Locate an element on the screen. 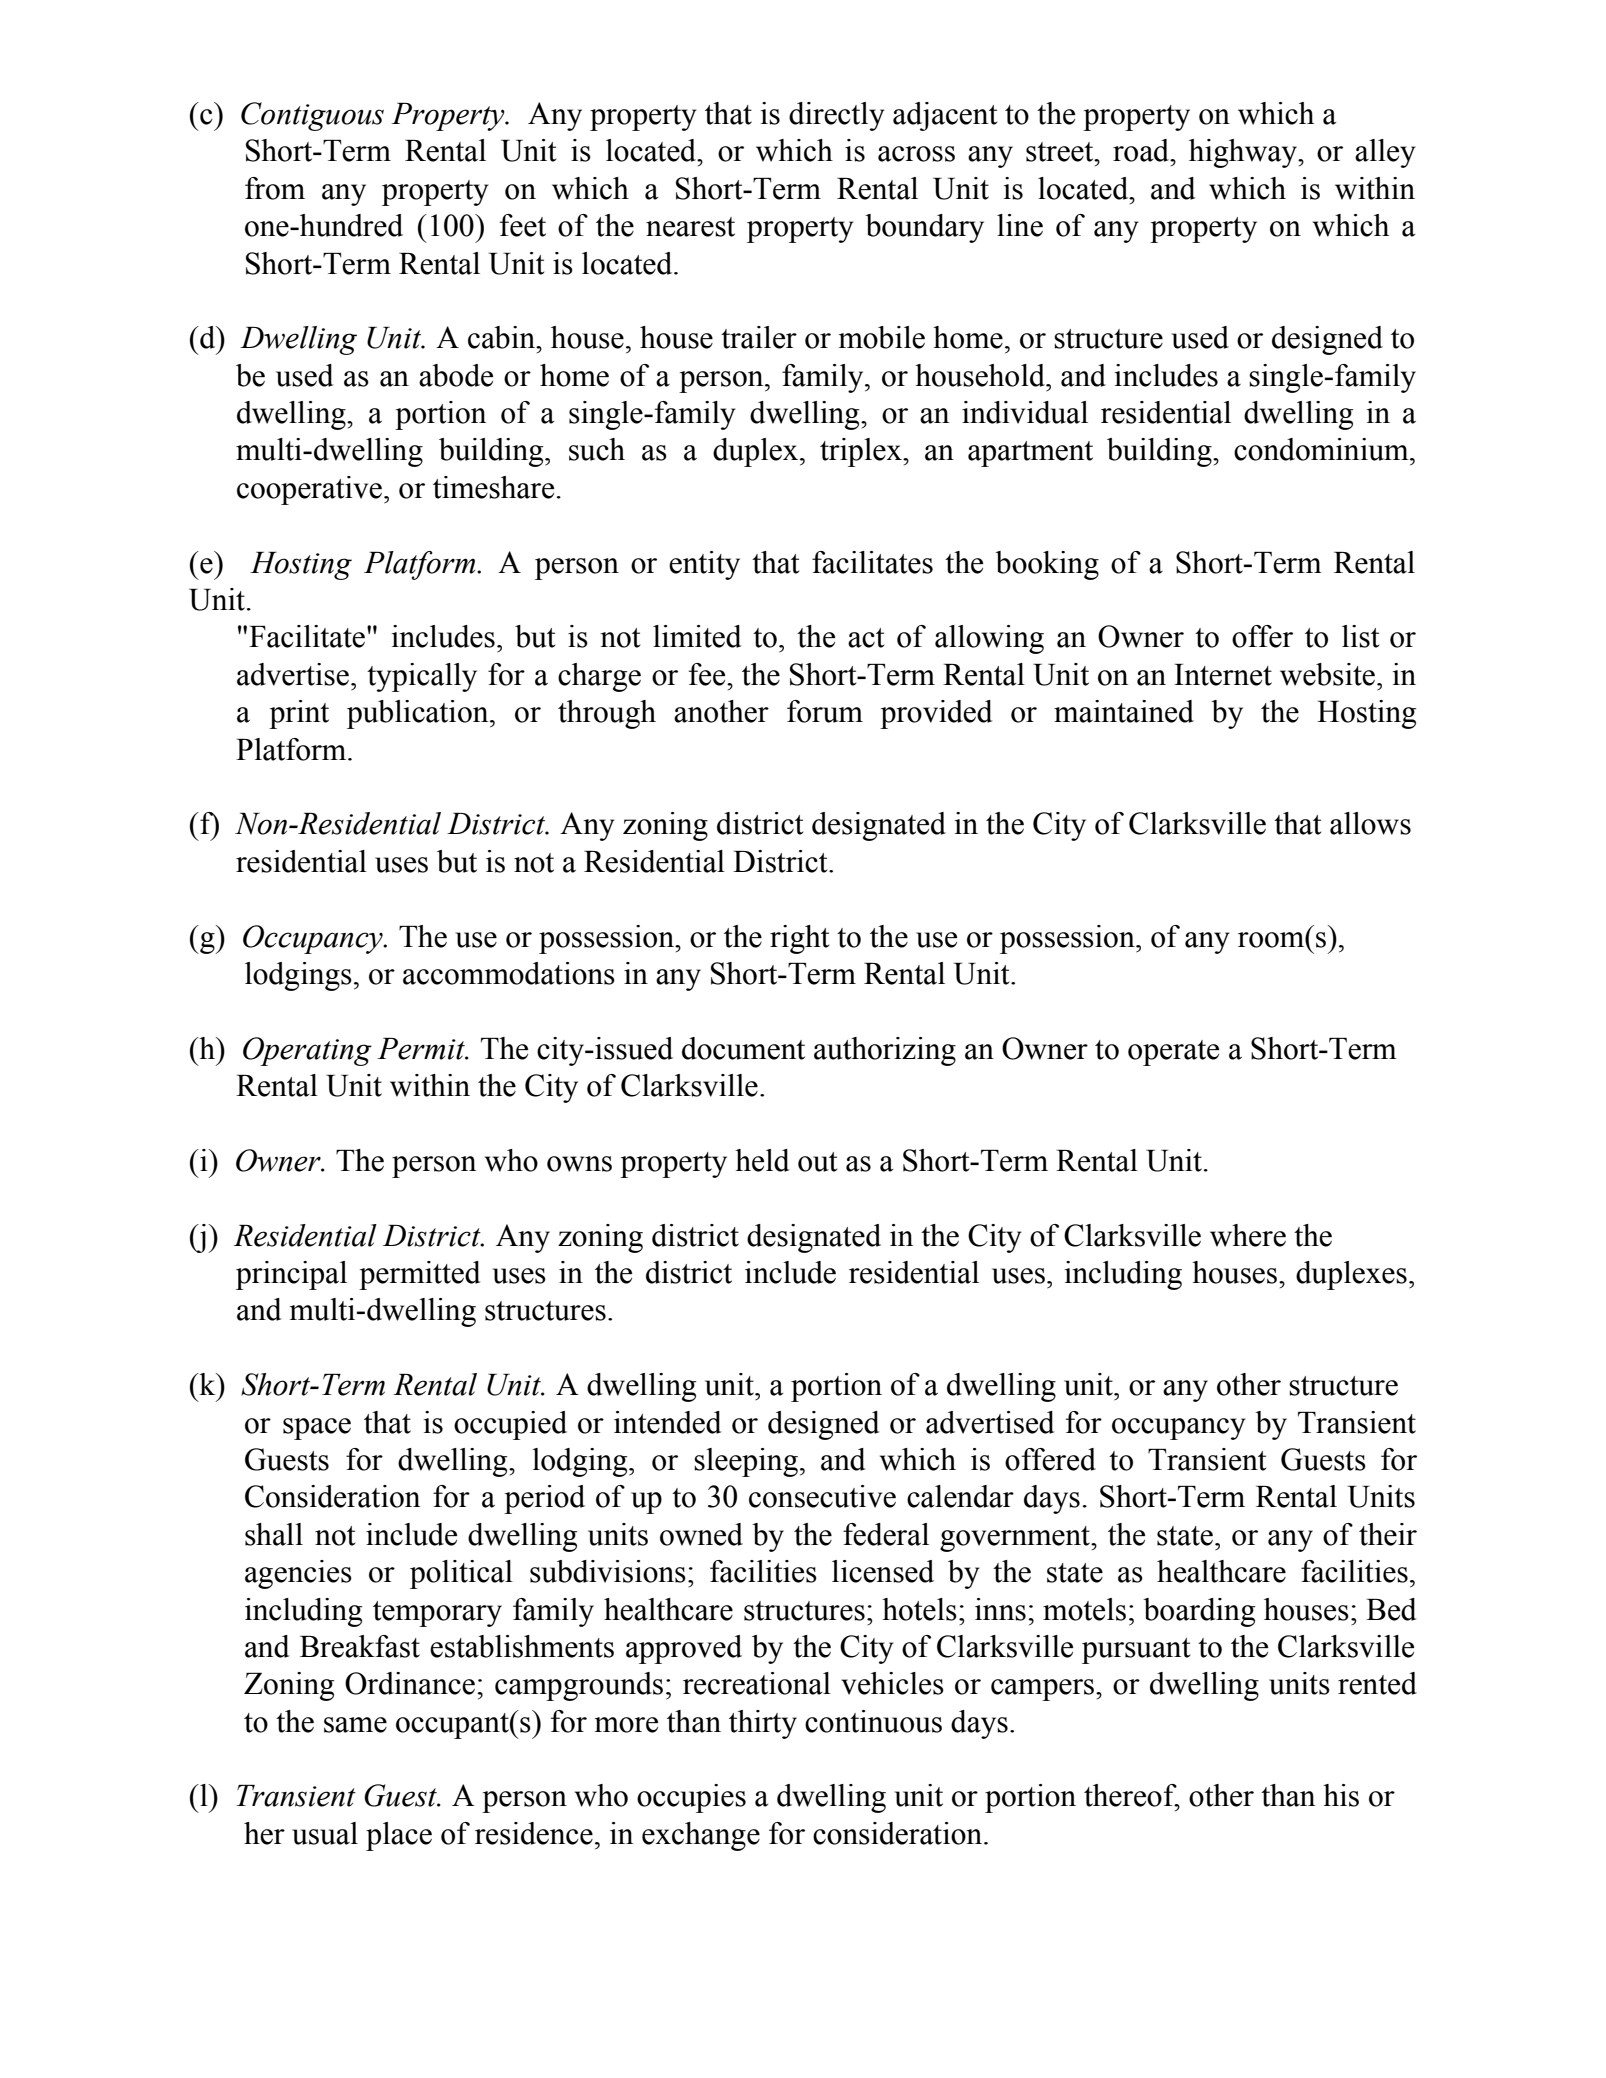 Image resolution: width=1606 pixels, height=2078 pixels. highway is located at coordinates (1244, 153).
